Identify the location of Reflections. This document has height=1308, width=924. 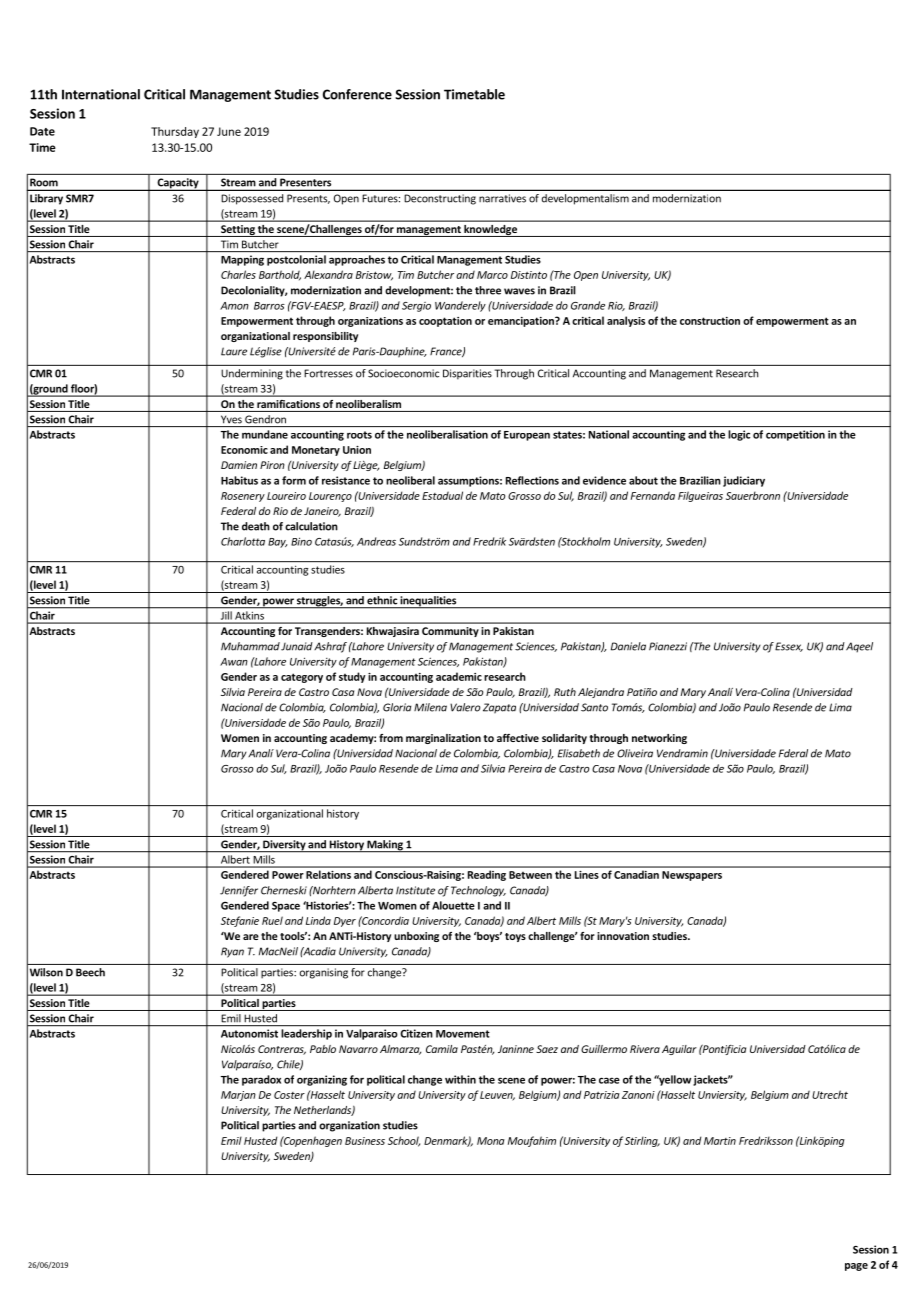
(532, 480).
